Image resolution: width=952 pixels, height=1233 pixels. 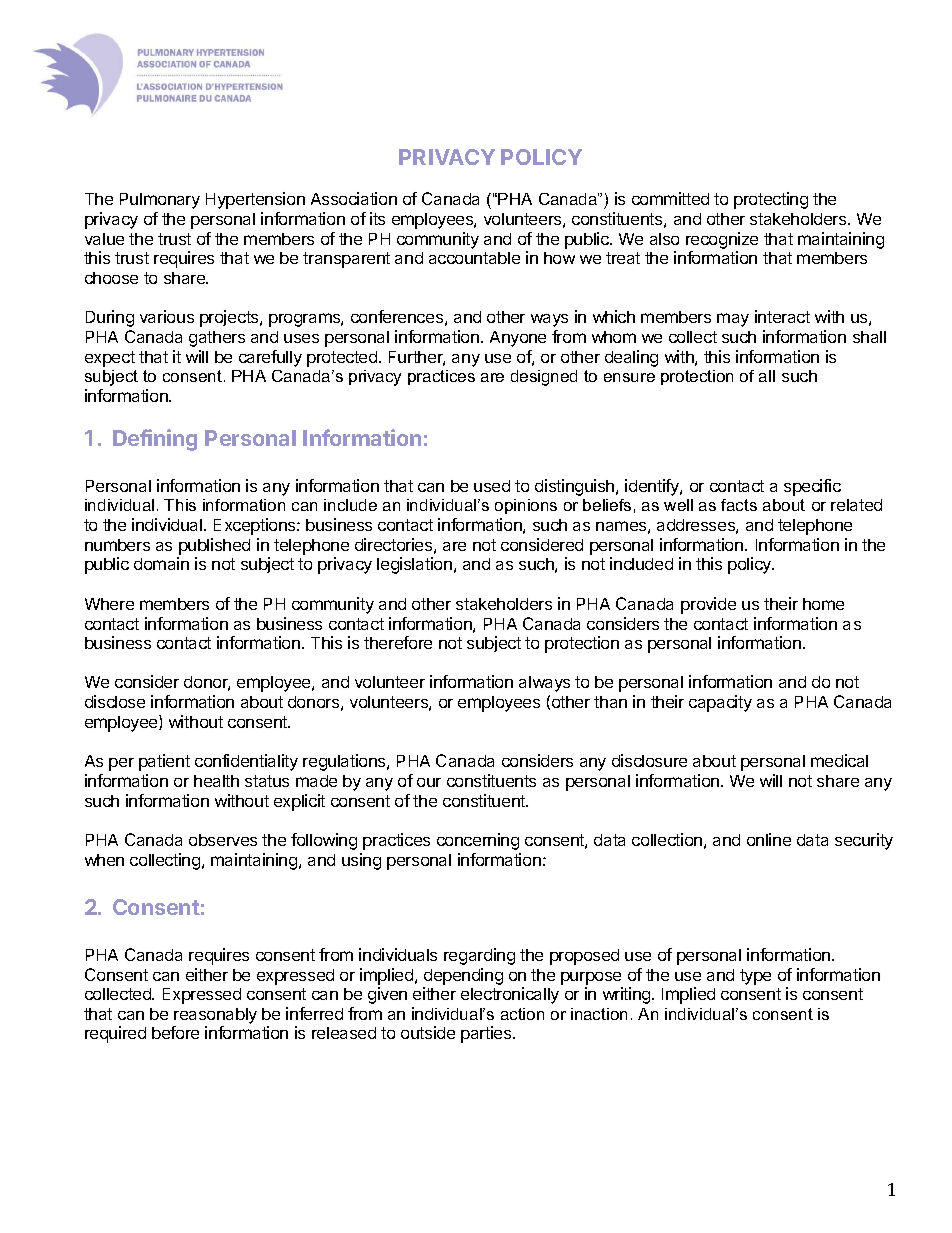 I want to click on electronically, so click(x=510, y=995).
